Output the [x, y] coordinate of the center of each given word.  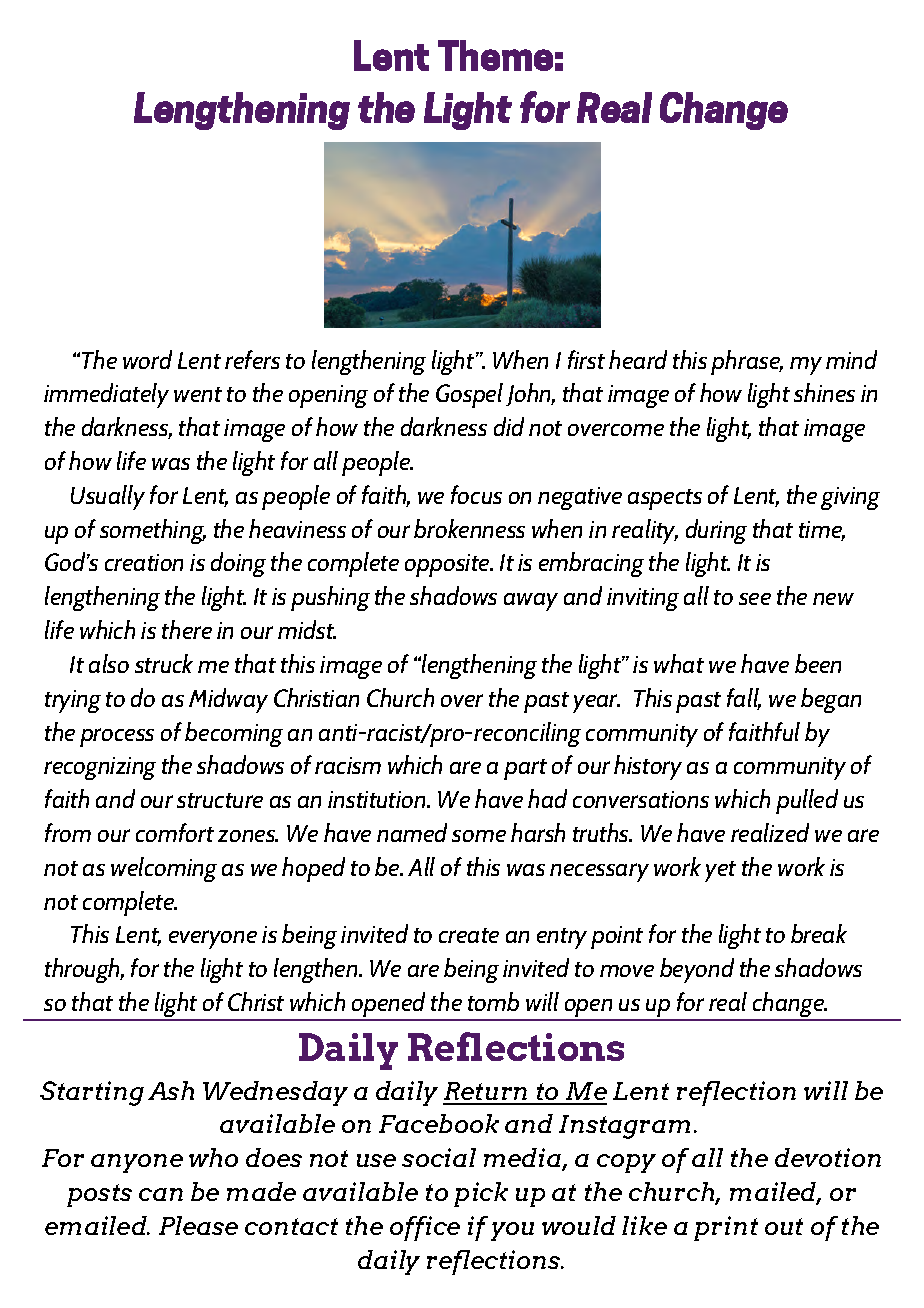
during [716, 531]
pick [481, 1194]
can [161, 1194]
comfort [175, 832]
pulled [807, 801]
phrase [746, 362]
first [586, 359]
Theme [495, 55]
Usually [108, 497]
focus [476, 494]
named [412, 832]
